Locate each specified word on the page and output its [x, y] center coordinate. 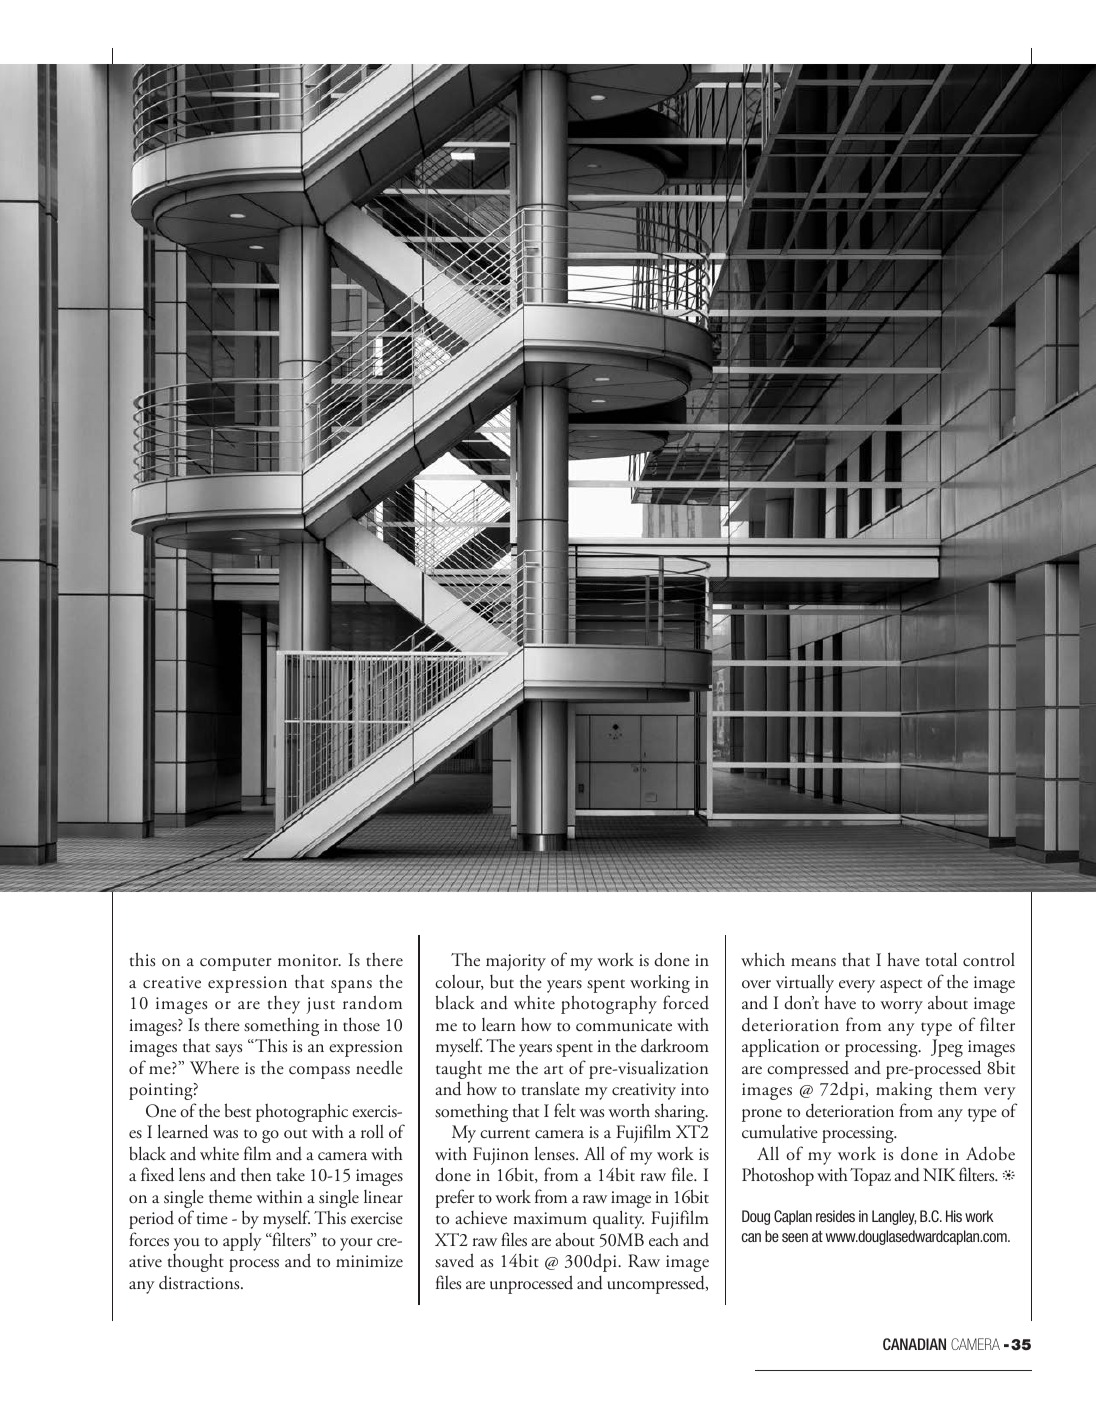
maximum [550, 1218]
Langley [894, 1217]
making [904, 1090]
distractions [200, 1283]
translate [551, 1088]
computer [236, 964]
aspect [901, 986]
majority [516, 962]
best [238, 1110]
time [212, 1218]
